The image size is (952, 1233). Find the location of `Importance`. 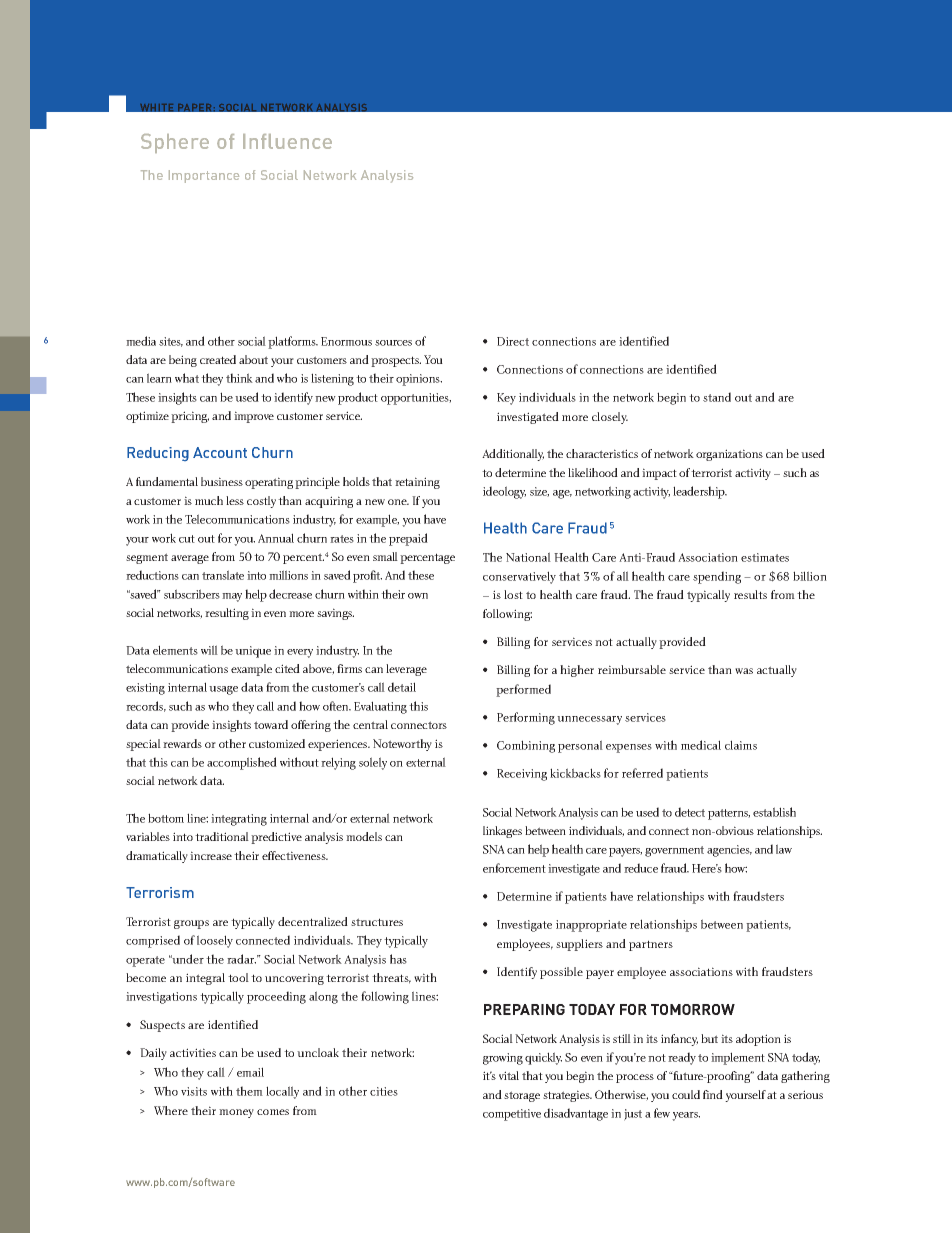

Importance is located at coordinates (204, 176).
